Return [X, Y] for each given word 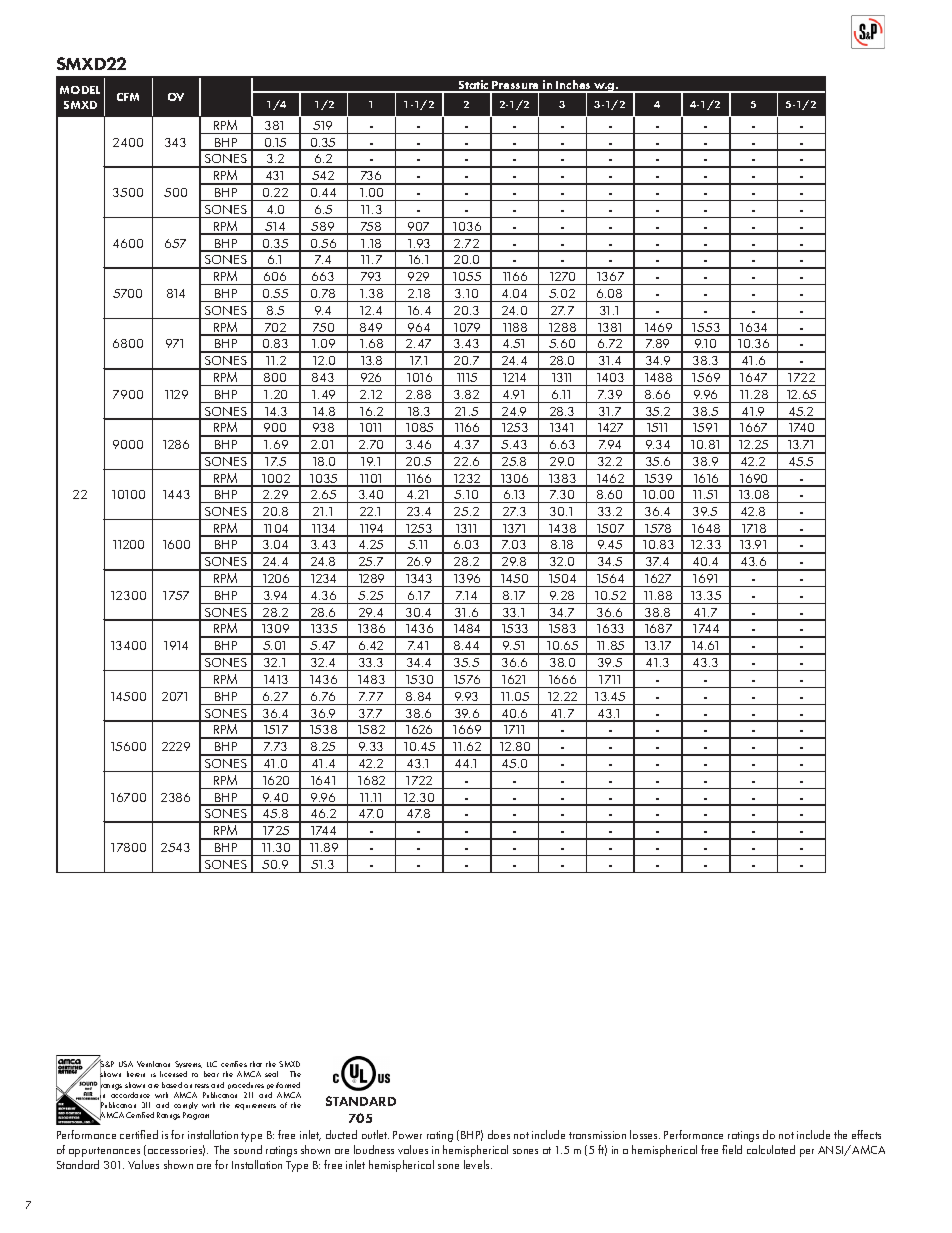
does [499, 1134]
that [256, 1064]
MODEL [80, 90]
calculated [771, 1149]
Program [196, 1116]
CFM [128, 97]
